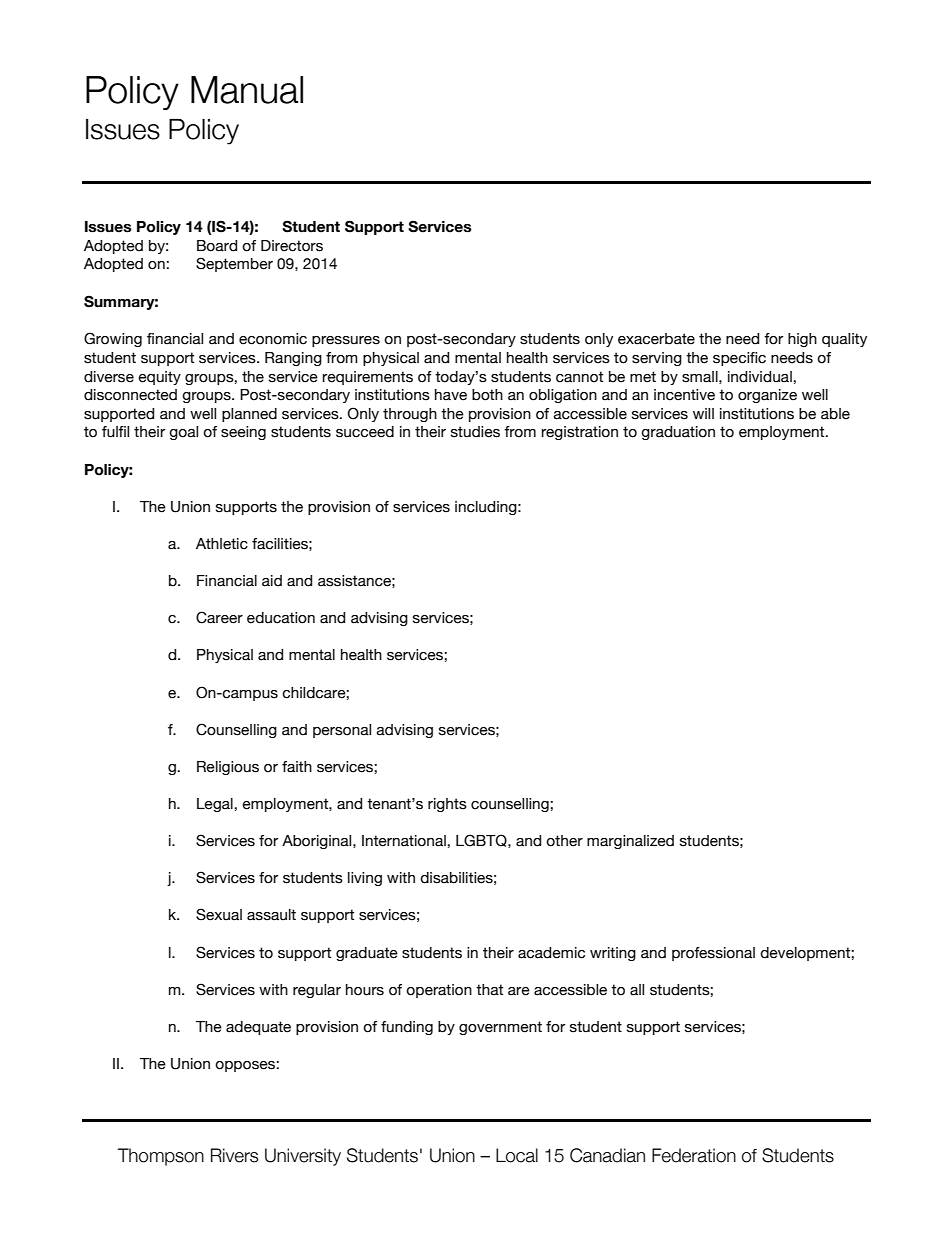 The height and width of the screenshot is (1233, 952). What do you see at coordinates (517, 1155) in the screenshot?
I see `Local` at bounding box center [517, 1155].
